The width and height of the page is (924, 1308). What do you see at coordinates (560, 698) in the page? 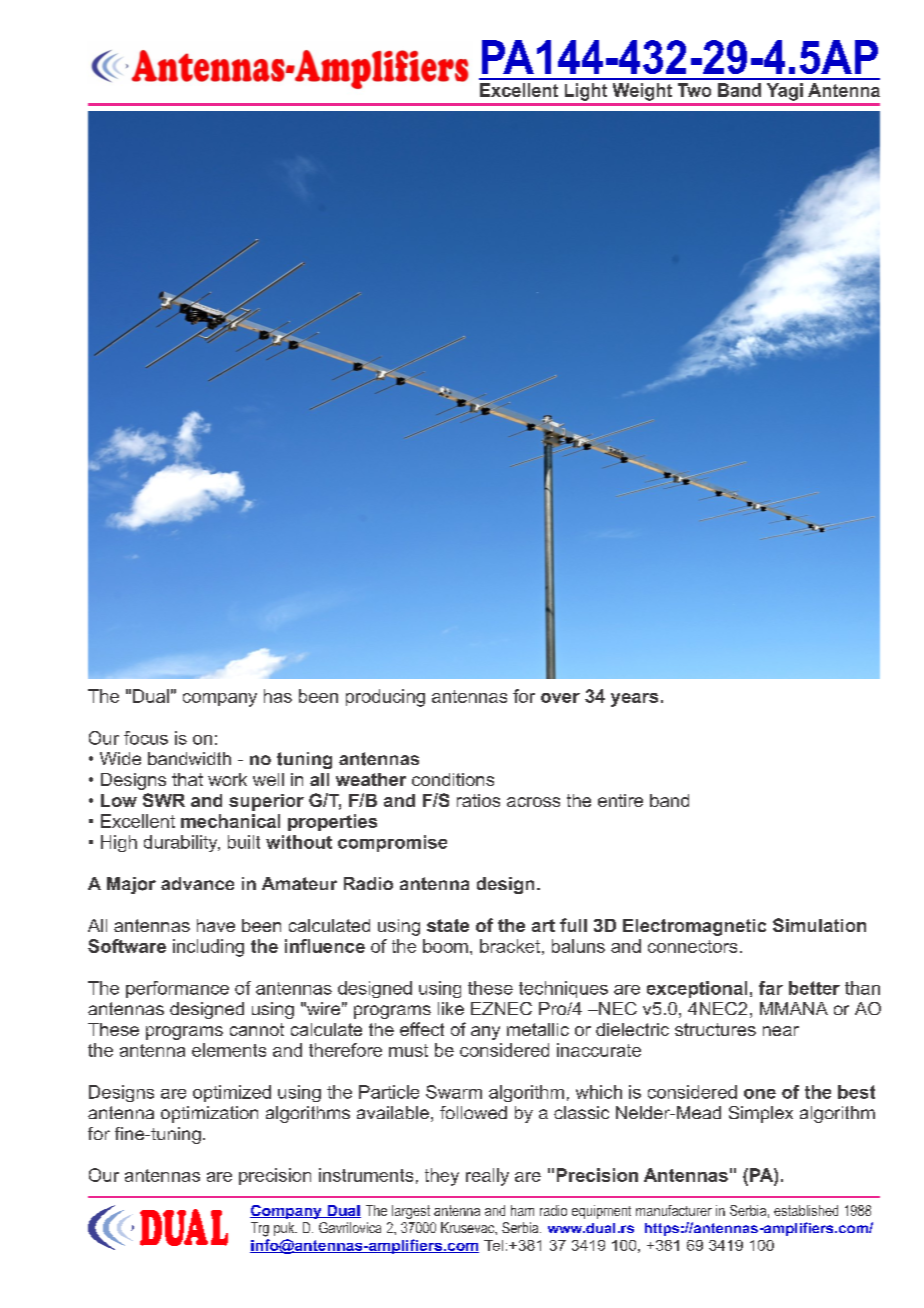
I see `over` at bounding box center [560, 698].
